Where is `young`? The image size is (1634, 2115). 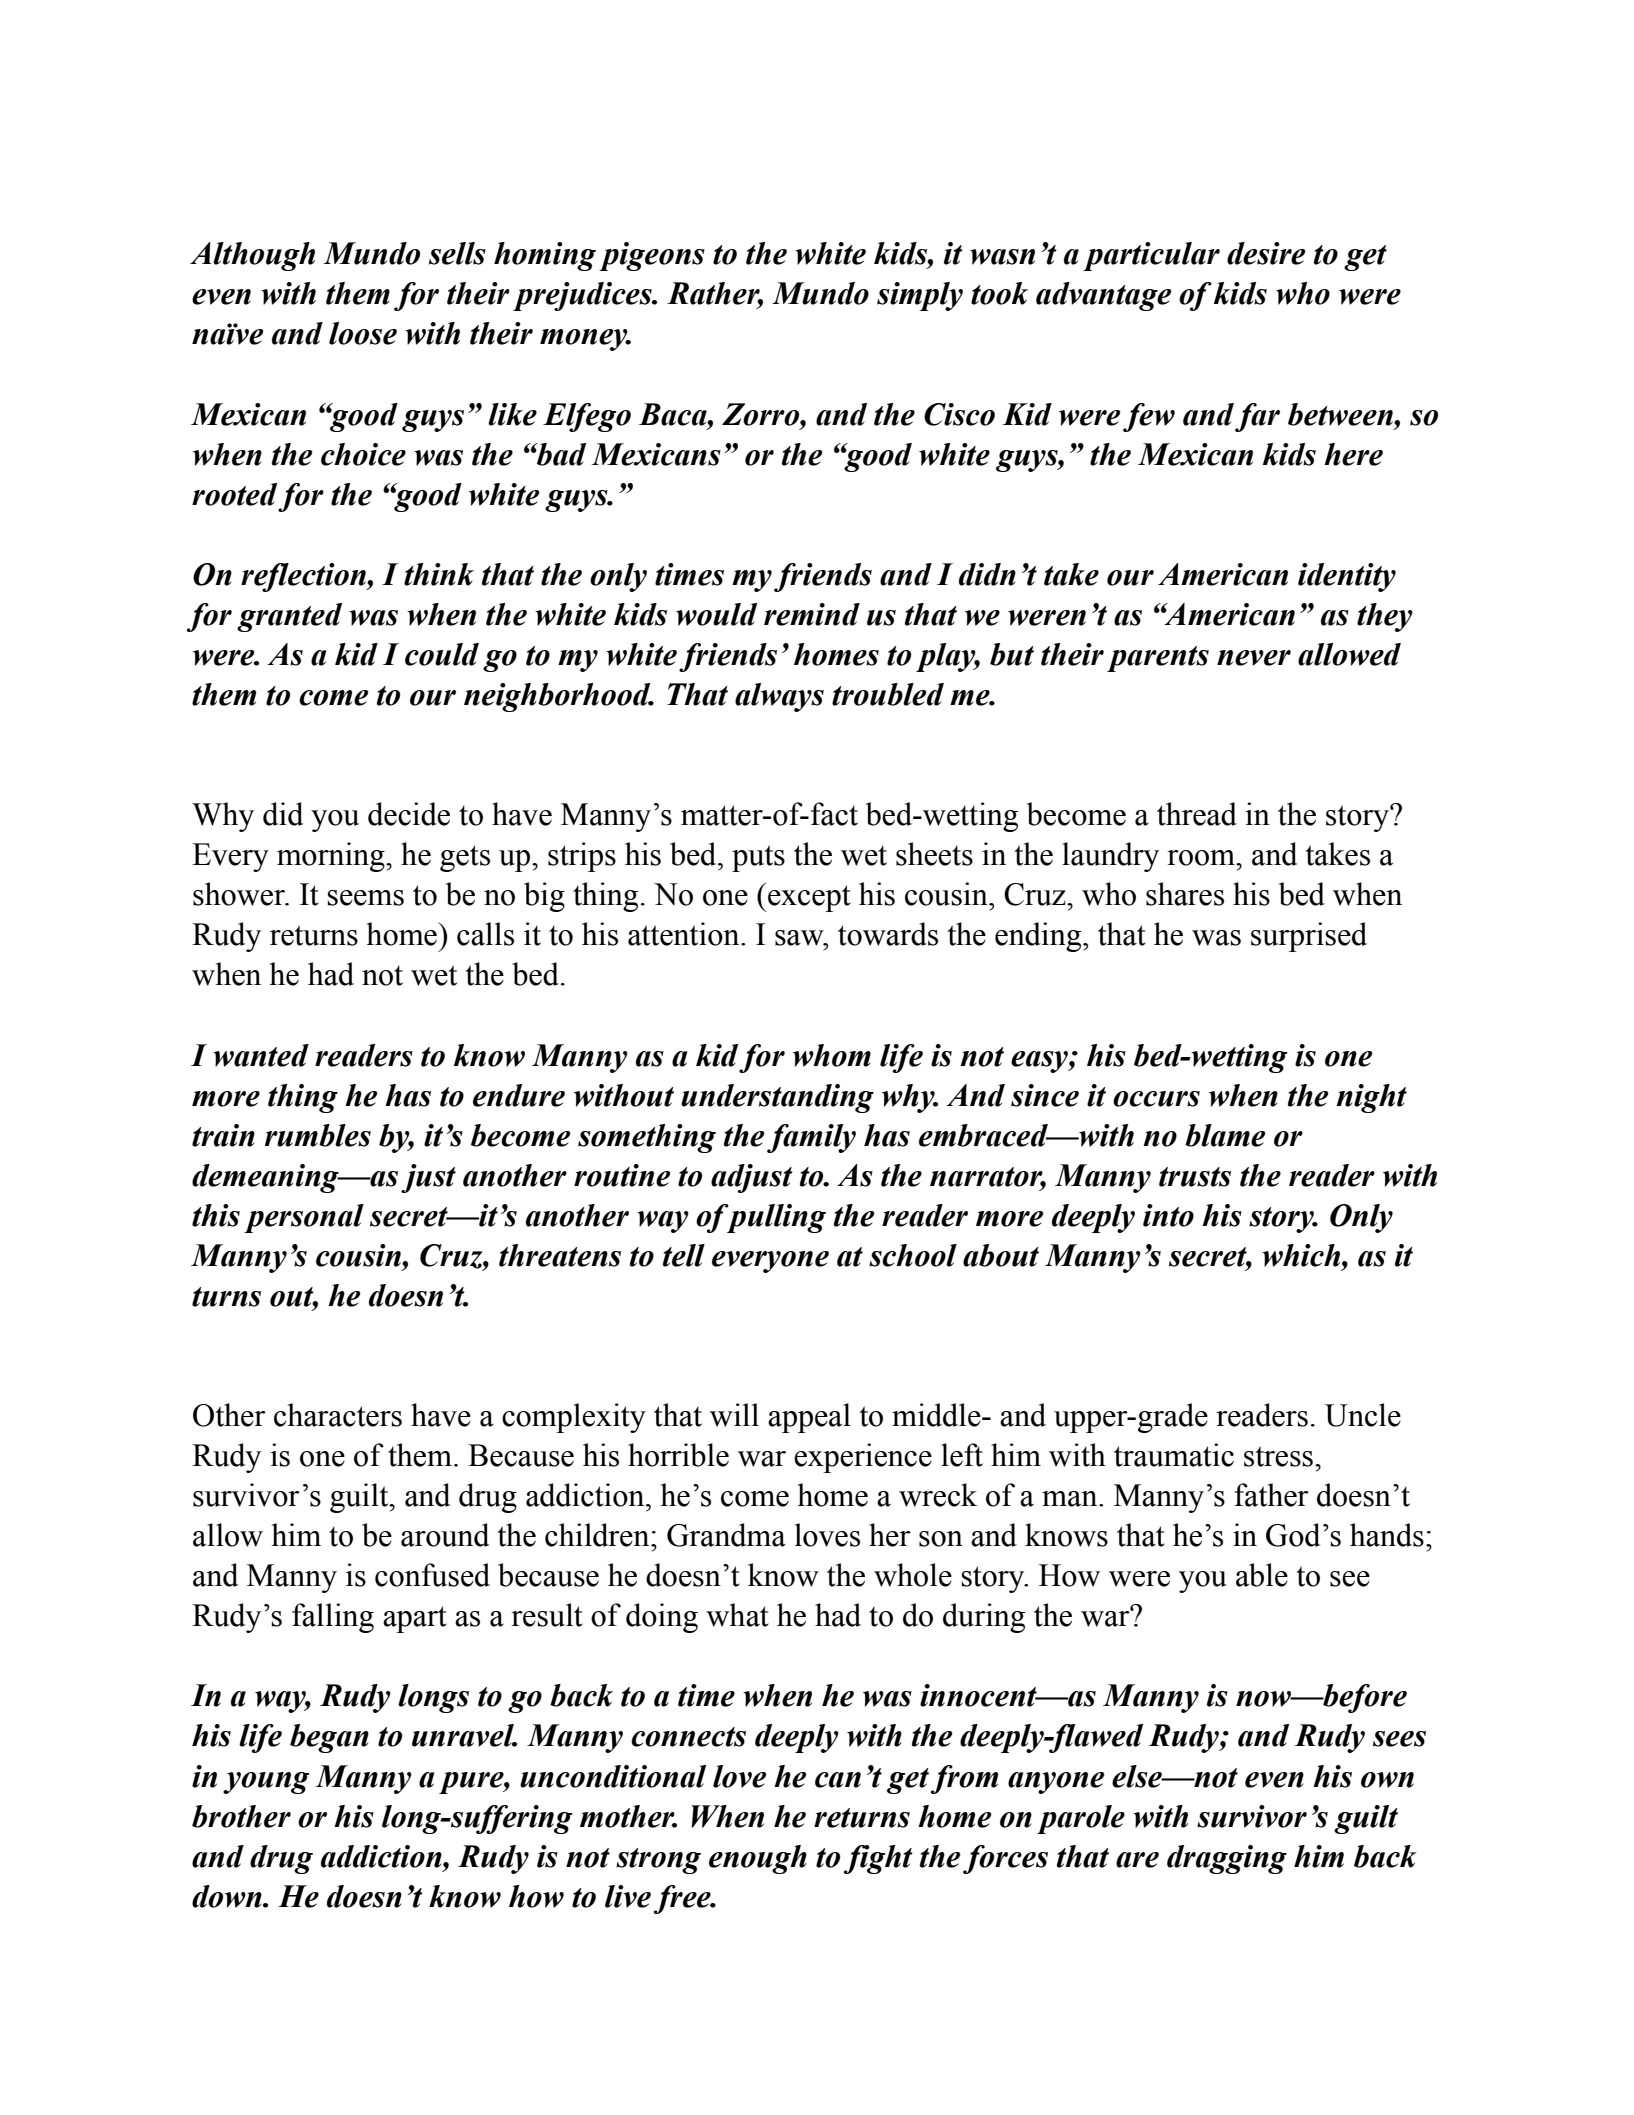
young is located at coordinates (266, 1783).
